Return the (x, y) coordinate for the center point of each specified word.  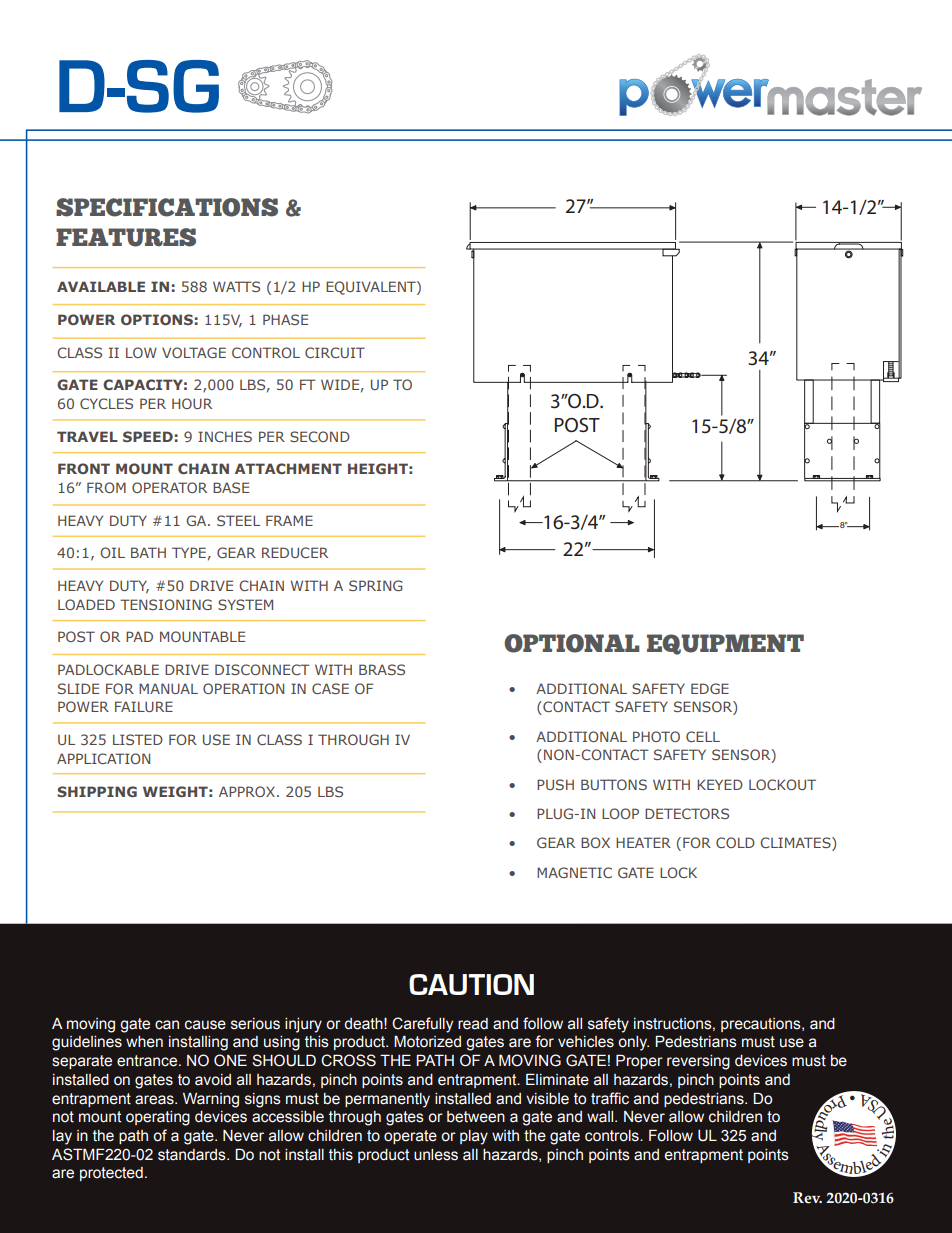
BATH (148, 552)
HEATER (643, 842)
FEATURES (126, 237)
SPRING (376, 585)
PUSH (555, 784)
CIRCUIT (335, 352)
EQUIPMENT (725, 644)
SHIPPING (97, 791)
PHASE (285, 319)
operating (158, 1118)
